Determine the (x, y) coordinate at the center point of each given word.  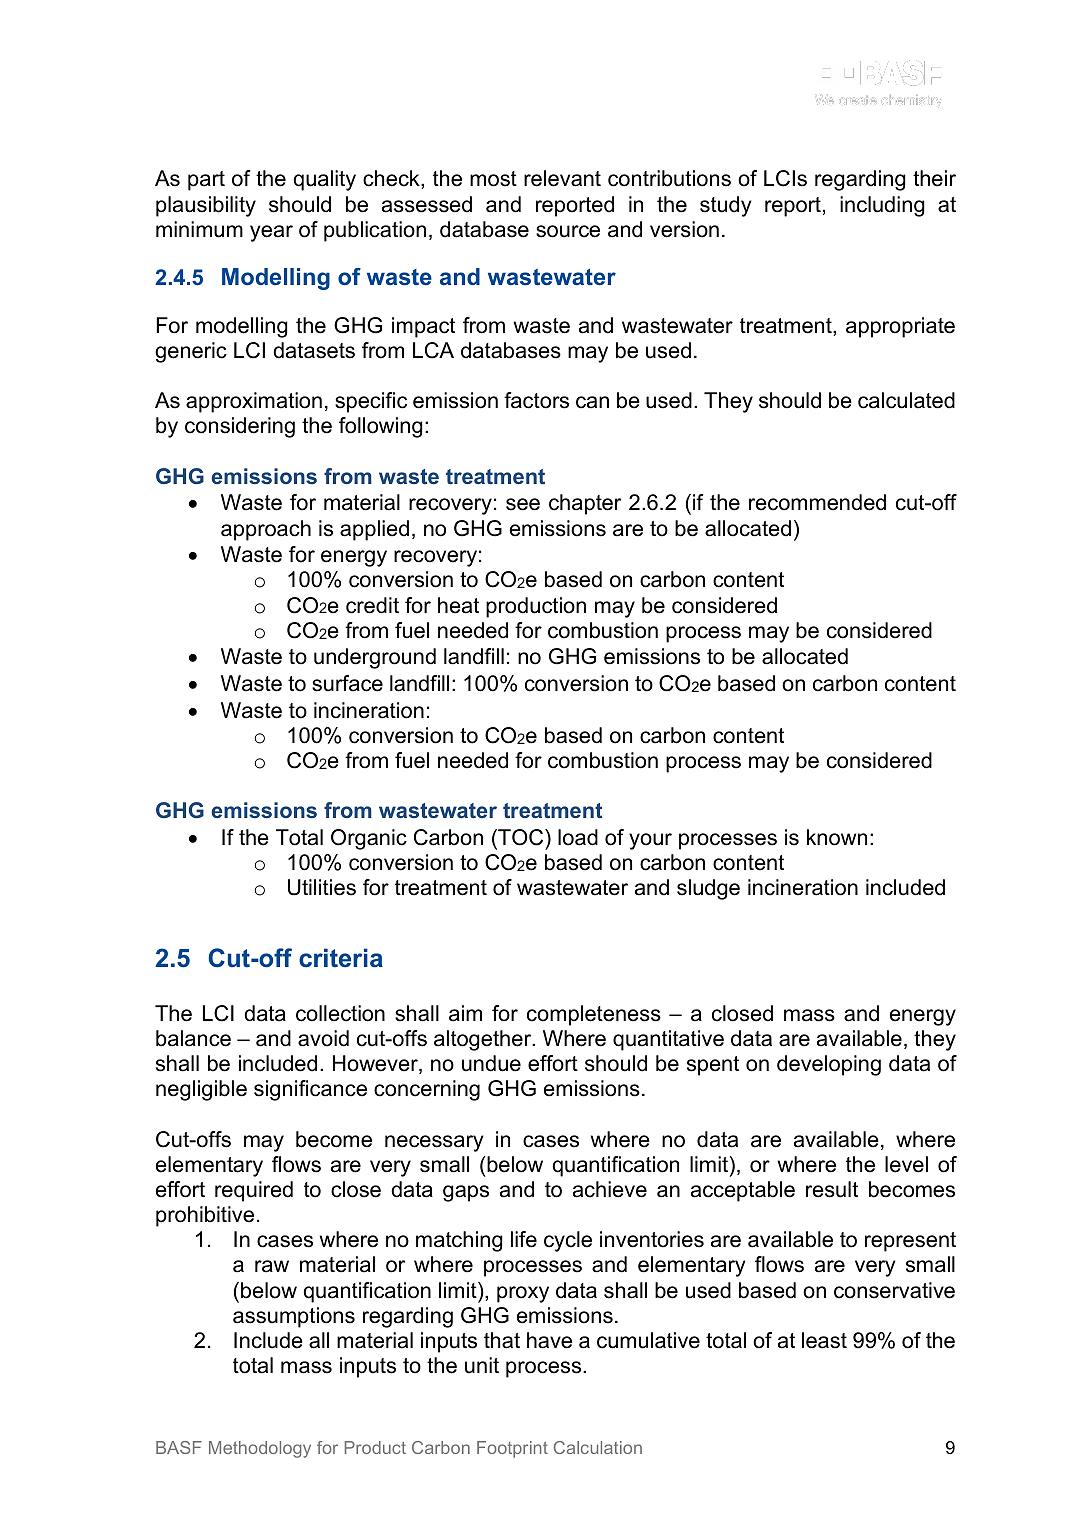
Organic (369, 839)
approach (266, 530)
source (568, 231)
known (837, 837)
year (271, 233)
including (882, 206)
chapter (585, 504)
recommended (817, 502)
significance (310, 1090)
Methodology (260, 1449)
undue (491, 1063)
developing (829, 1065)
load (578, 837)
